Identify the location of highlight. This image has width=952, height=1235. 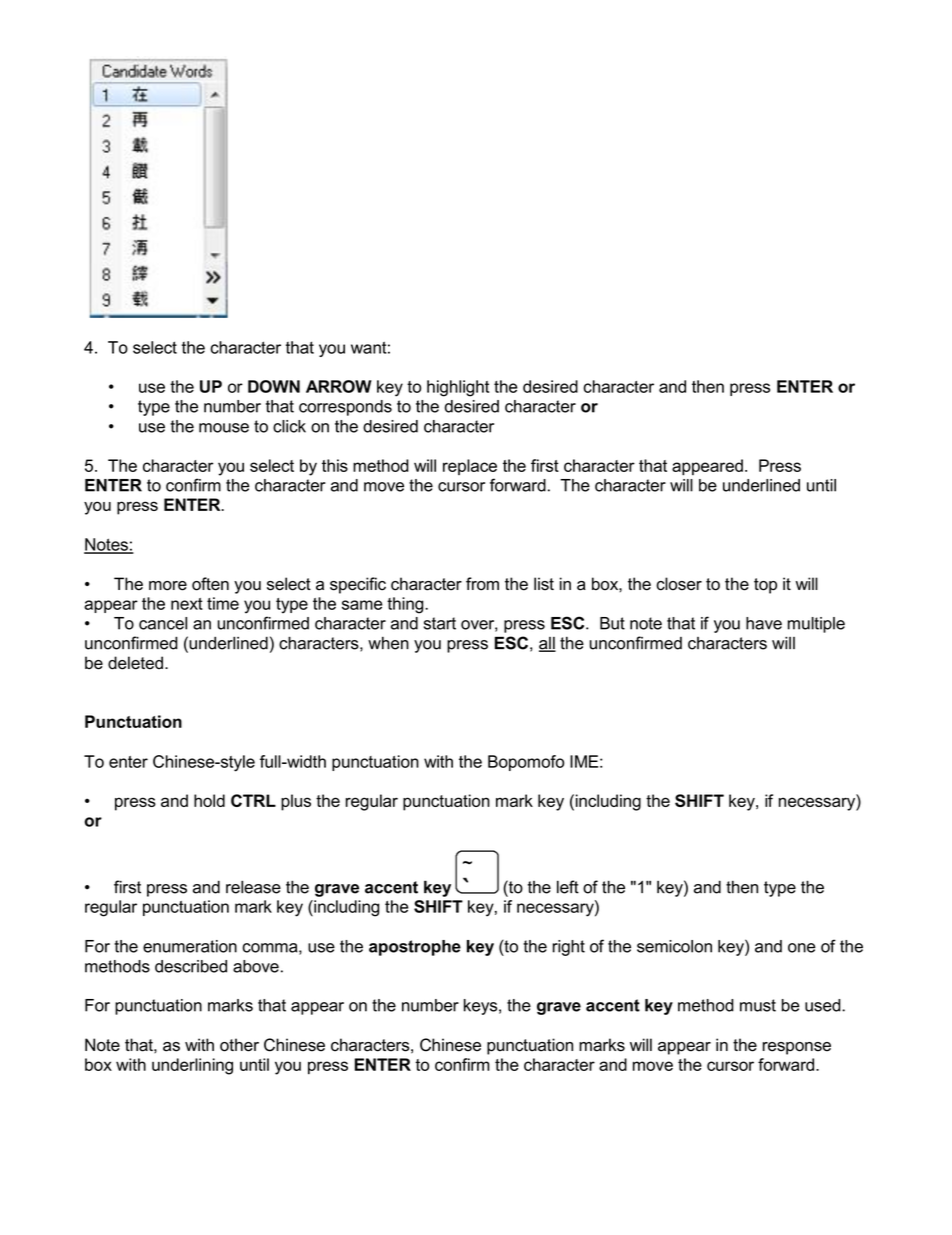
(458, 388).
